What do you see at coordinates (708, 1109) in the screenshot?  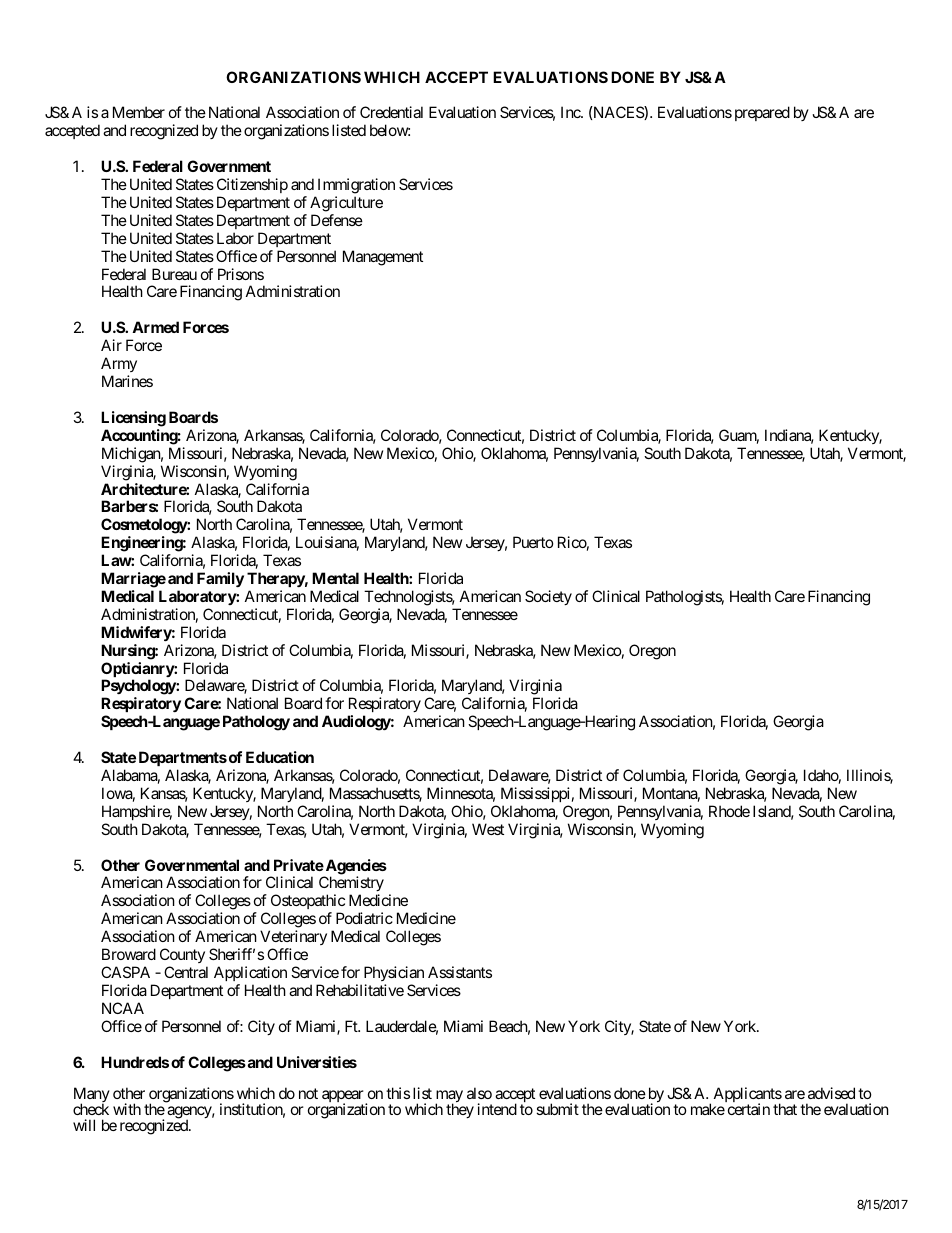 I see `make` at bounding box center [708, 1109].
